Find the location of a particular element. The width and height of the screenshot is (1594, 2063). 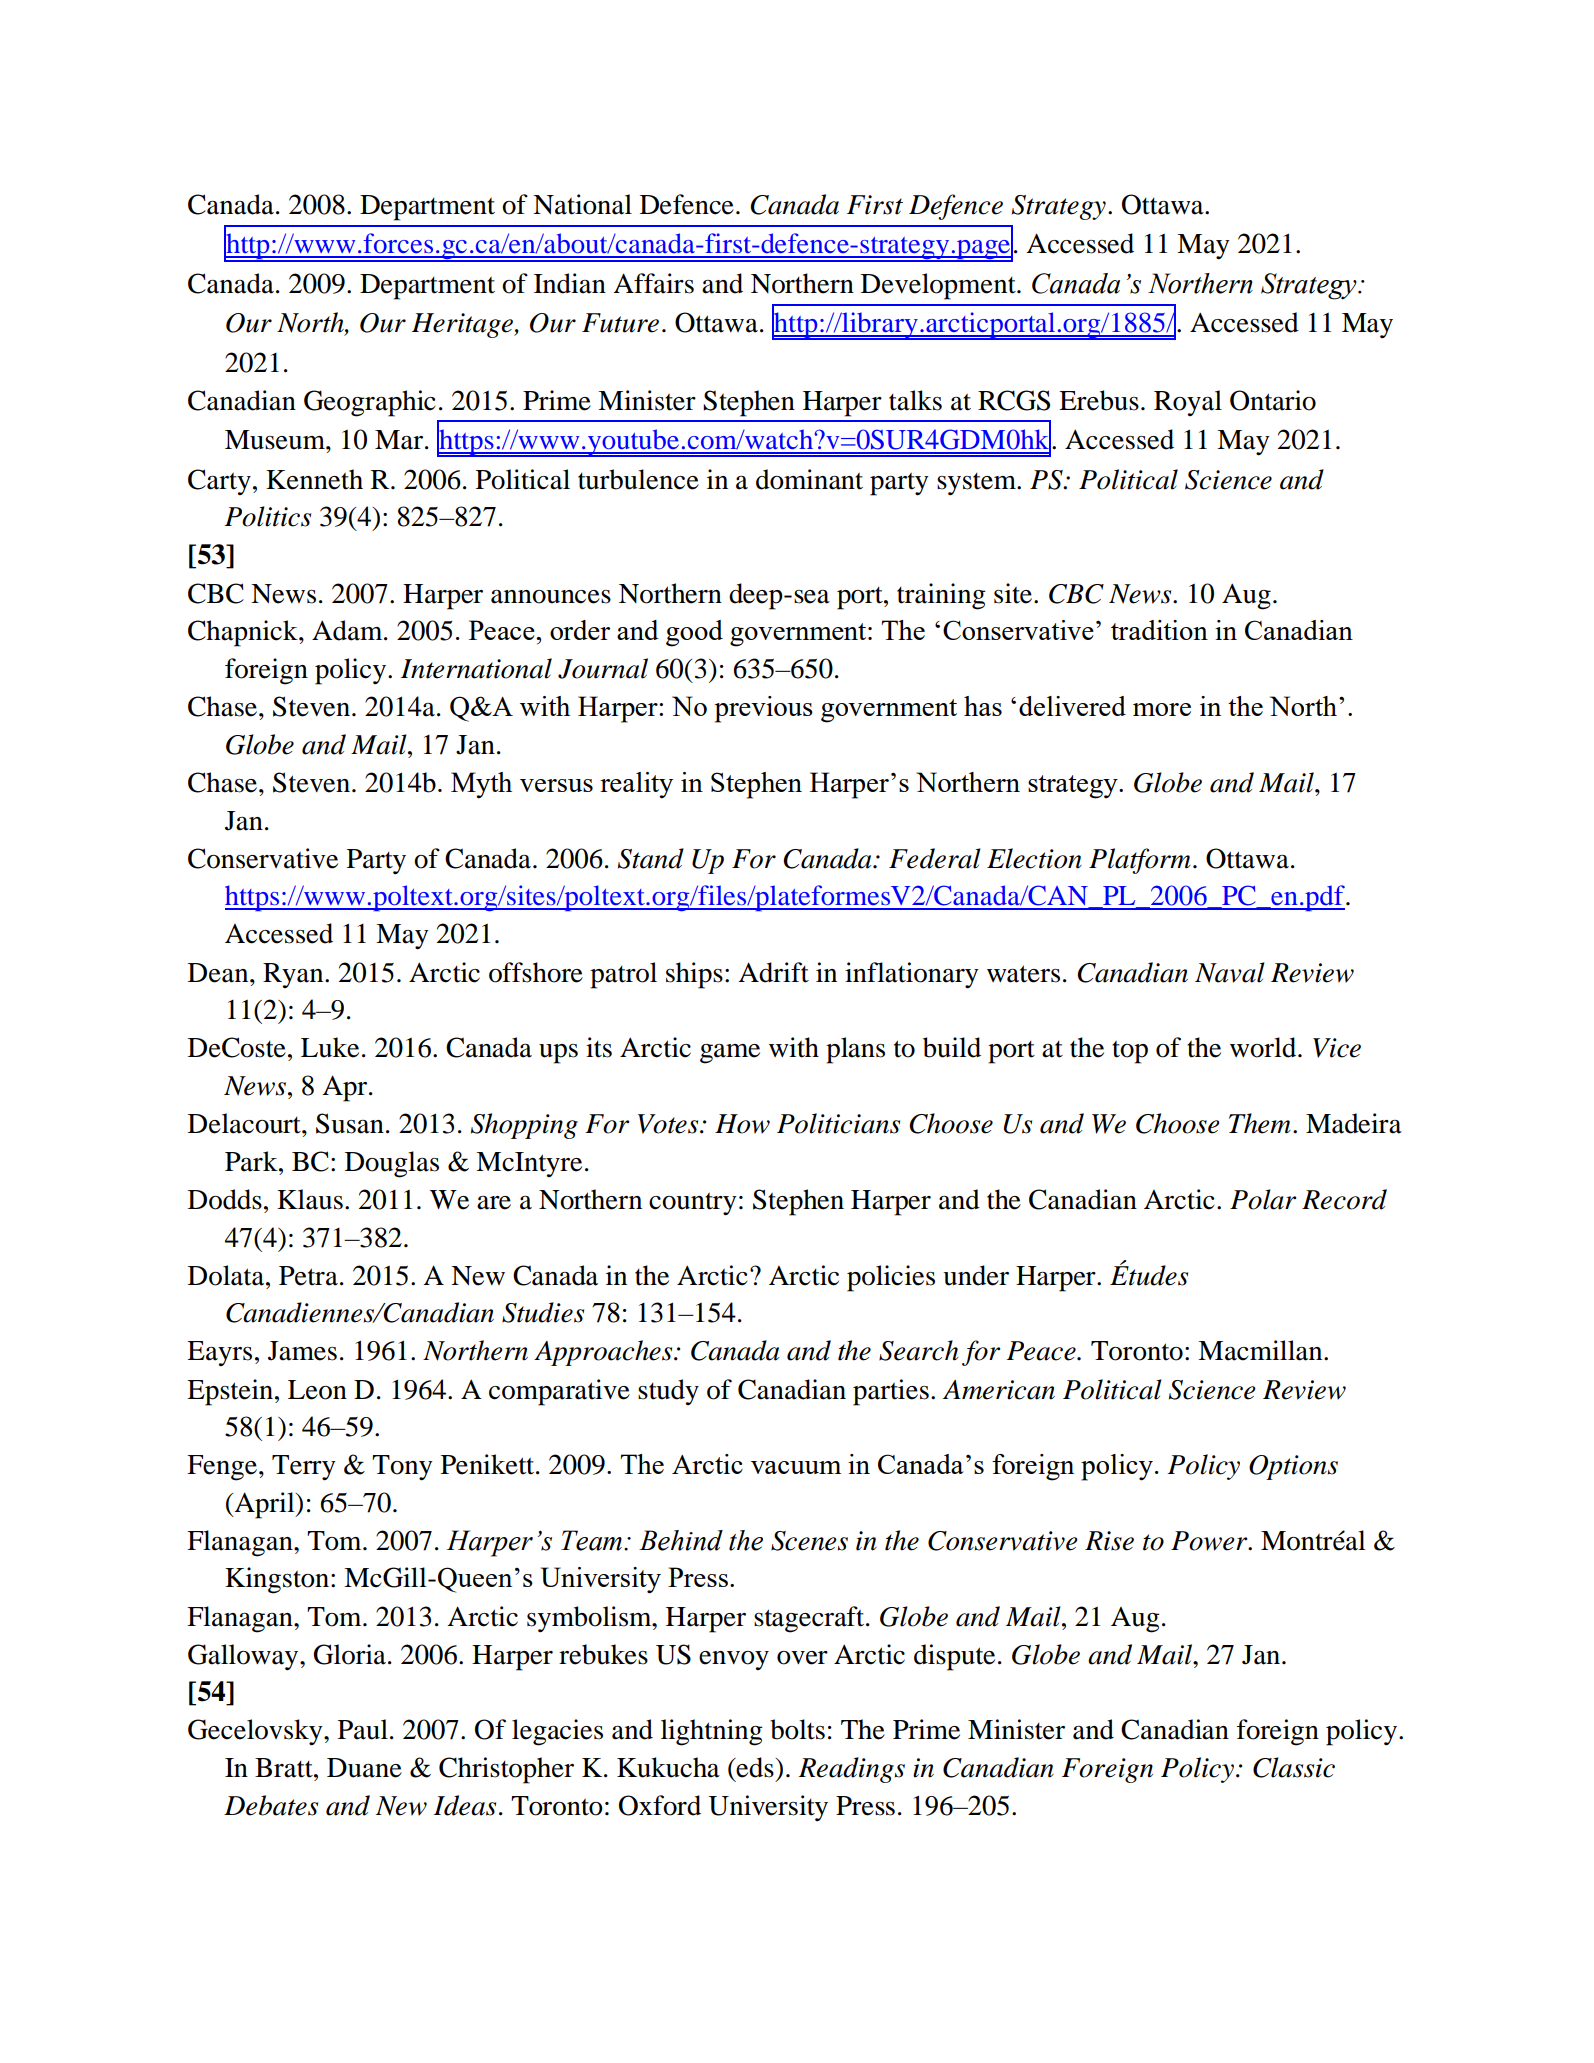

Polar is located at coordinates (1263, 1199).
